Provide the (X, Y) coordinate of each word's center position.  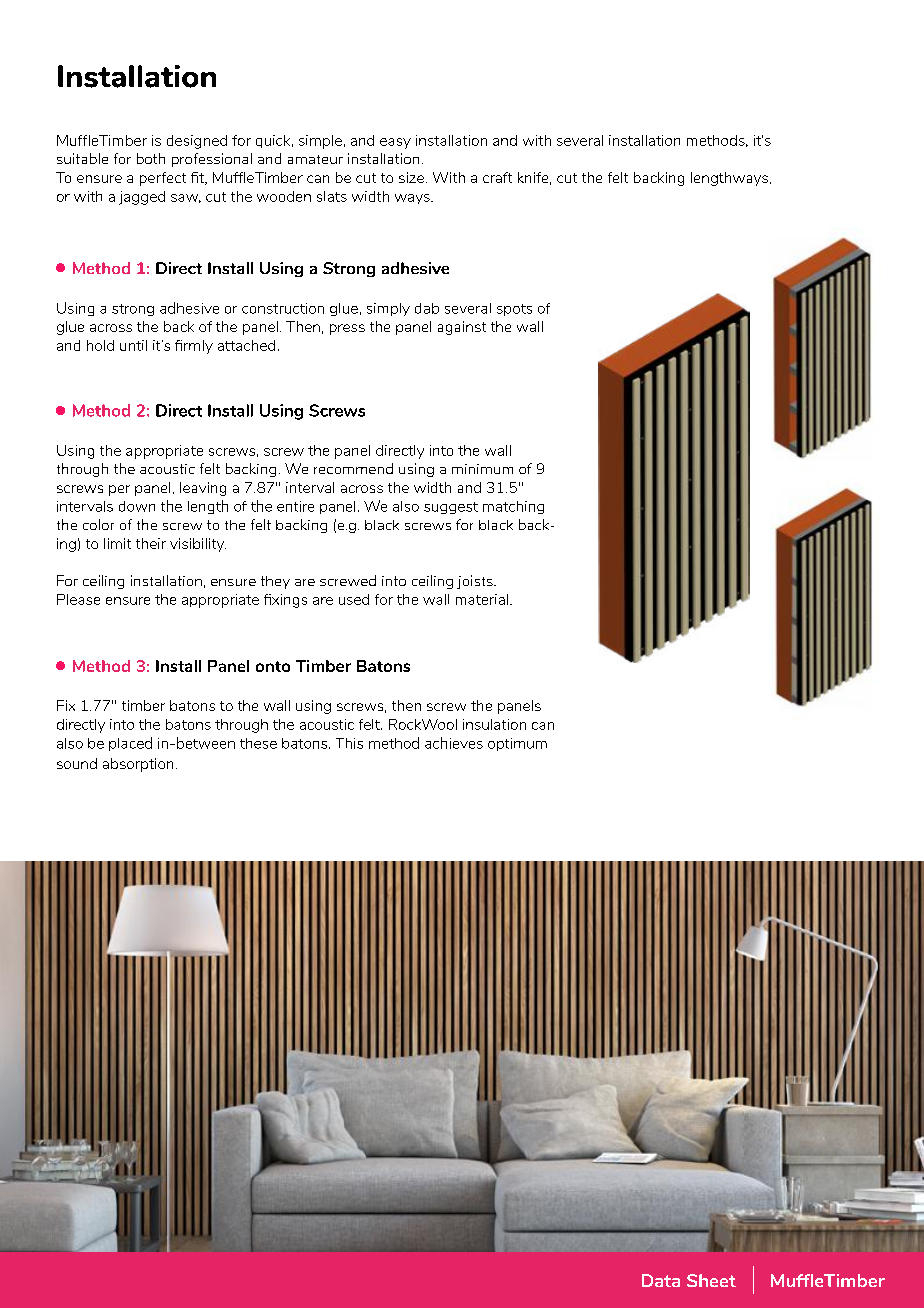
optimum (517, 744)
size (411, 177)
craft (497, 177)
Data (661, 1280)
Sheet (711, 1280)
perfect (163, 179)
